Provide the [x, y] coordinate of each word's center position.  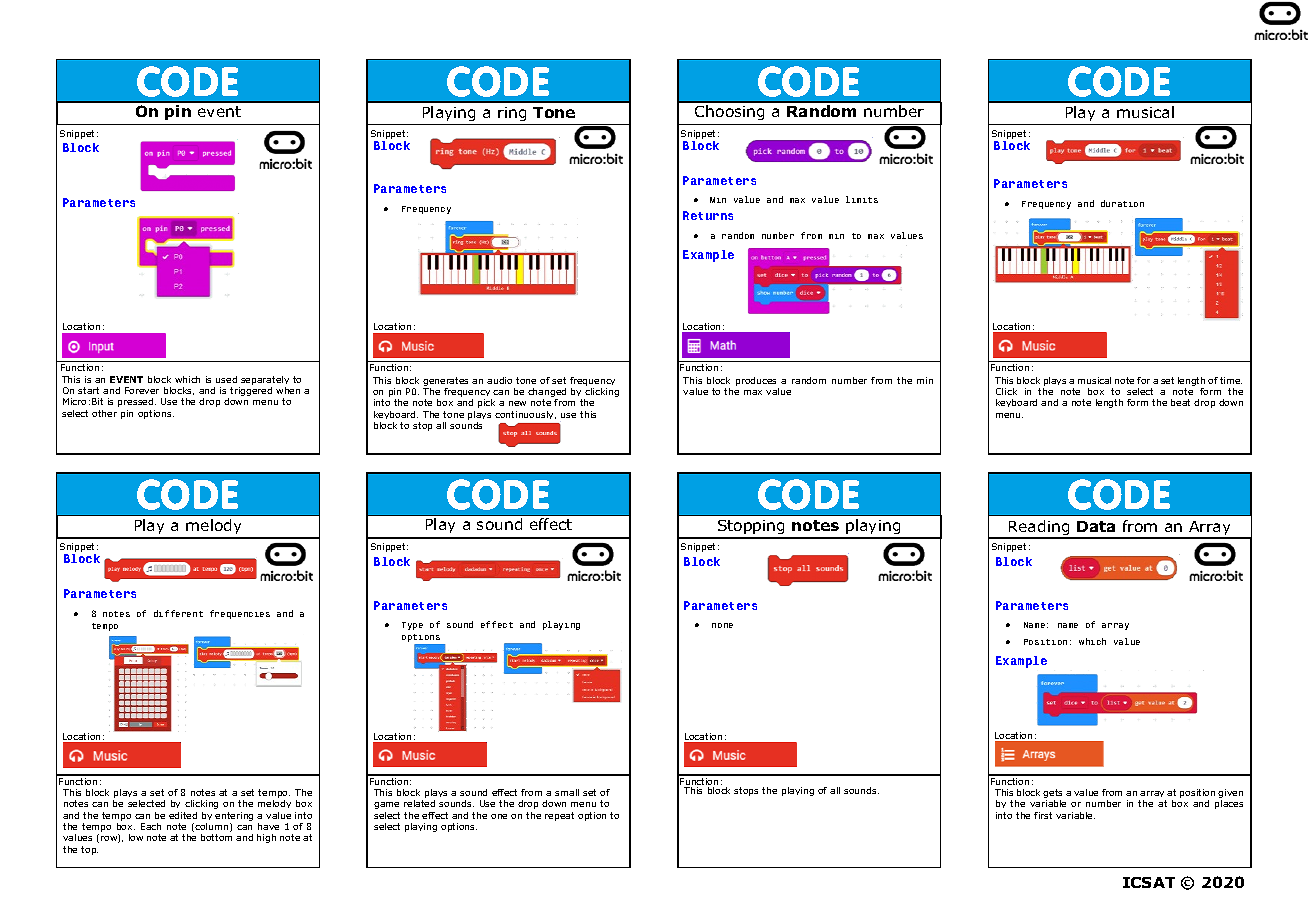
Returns [708, 215]
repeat [559, 816]
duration [1122, 203]
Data [1096, 526]
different [178, 613]
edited [183, 815]
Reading [1039, 529]
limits [862, 199]
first [1043, 815]
